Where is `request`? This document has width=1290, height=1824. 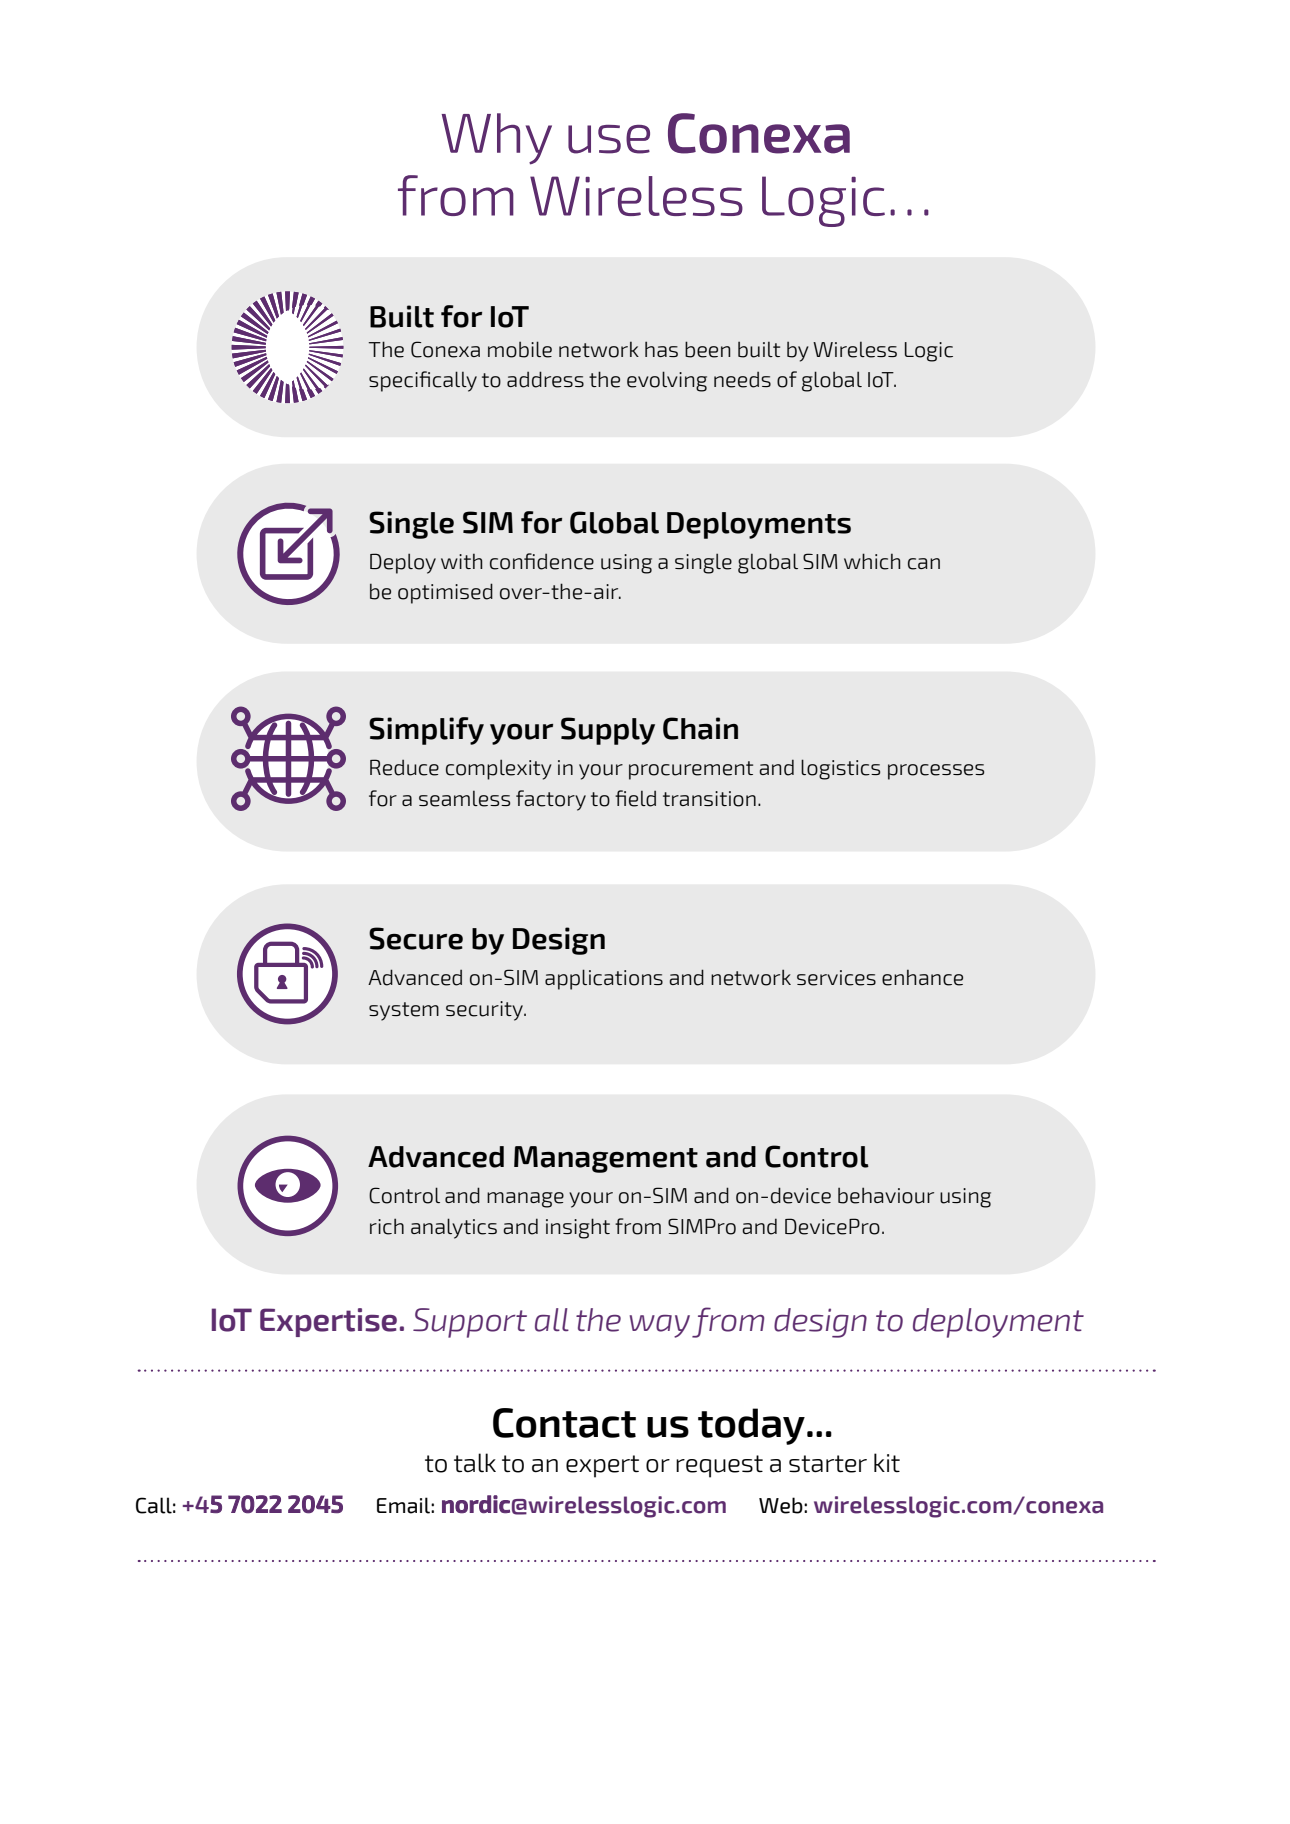
request is located at coordinates (719, 1466).
